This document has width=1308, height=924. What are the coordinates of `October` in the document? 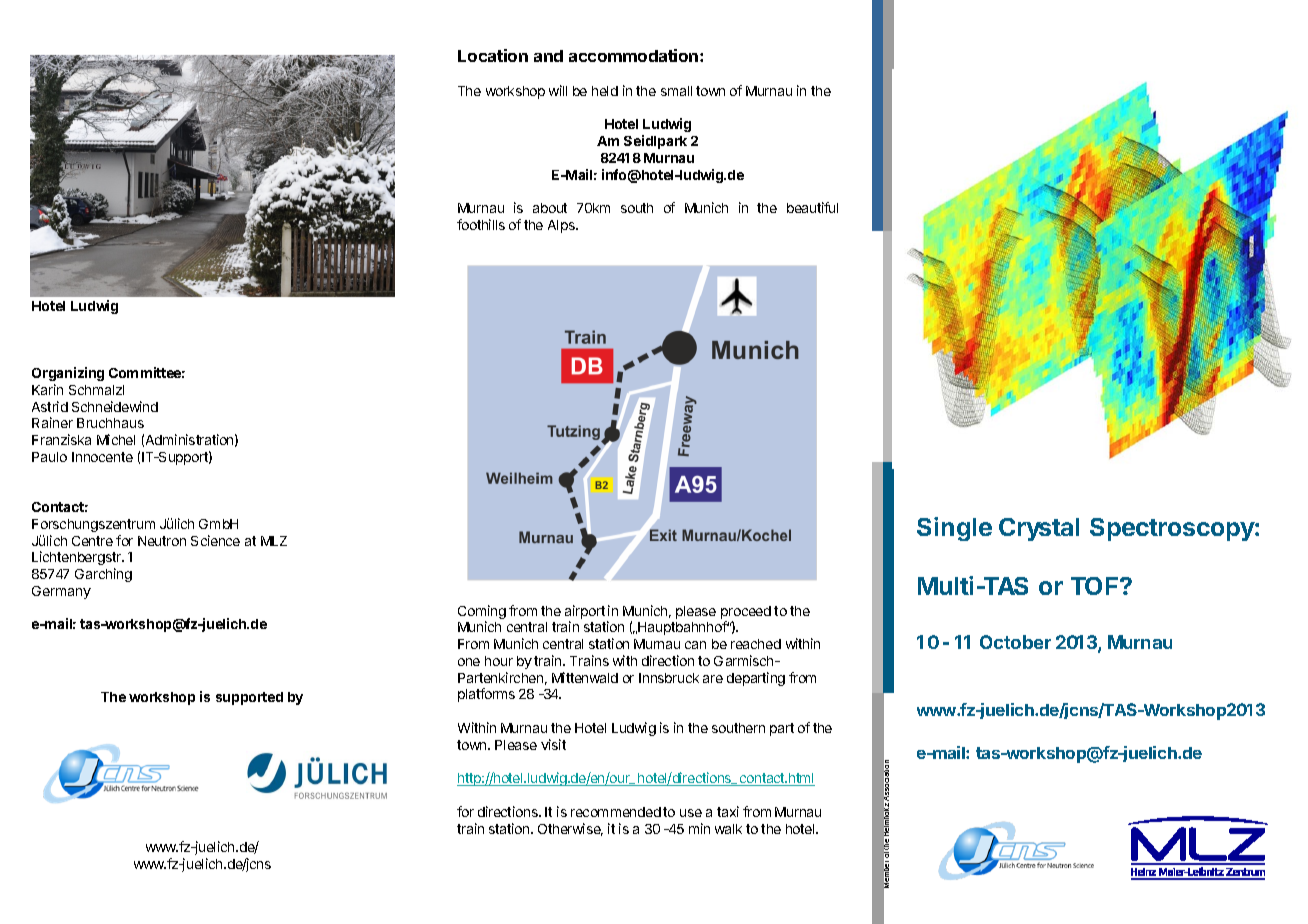 It's located at (1015, 642).
